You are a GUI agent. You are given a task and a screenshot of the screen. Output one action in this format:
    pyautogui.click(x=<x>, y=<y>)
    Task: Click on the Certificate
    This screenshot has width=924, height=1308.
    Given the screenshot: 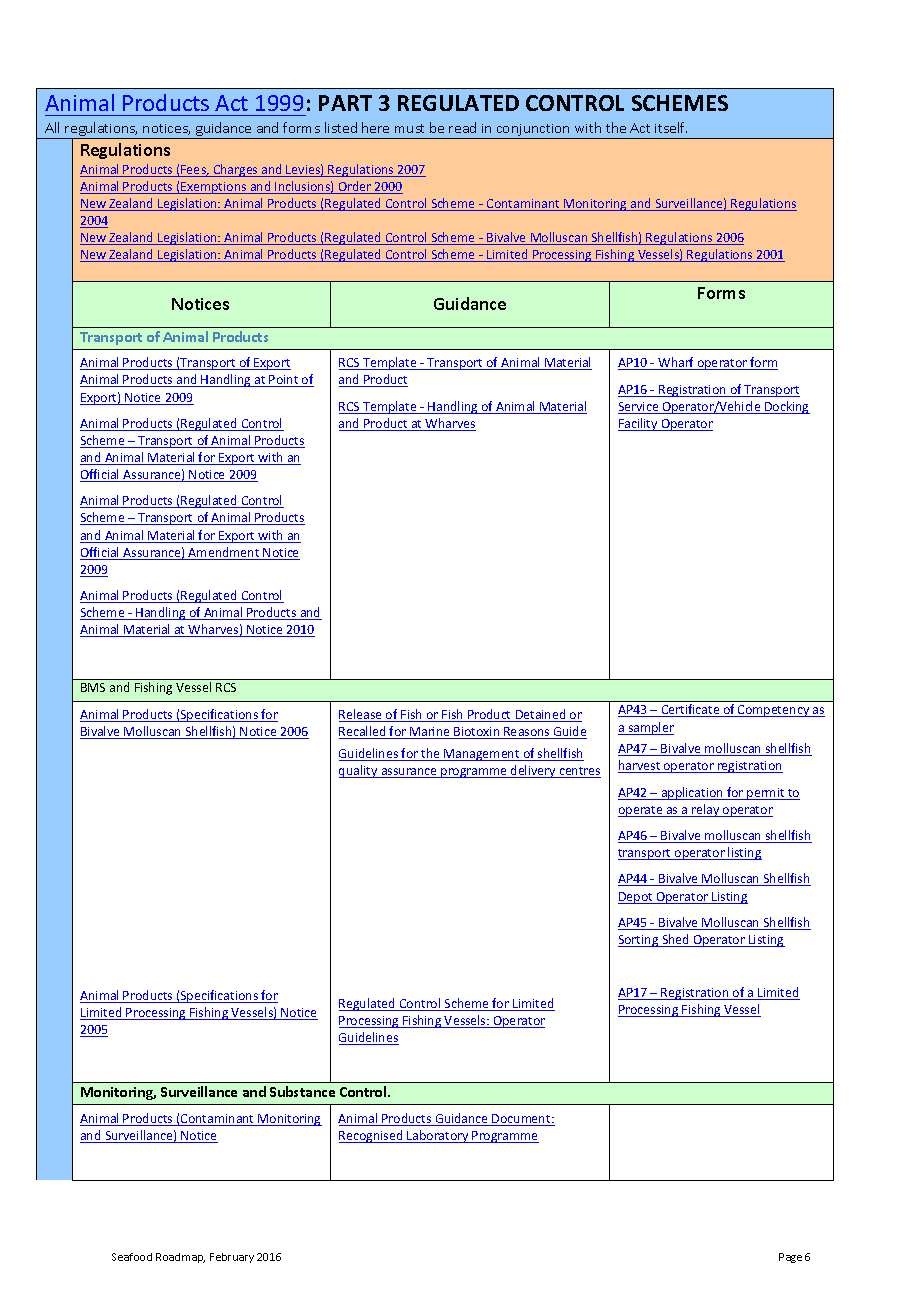 What is the action you would take?
    pyautogui.click(x=691, y=710)
